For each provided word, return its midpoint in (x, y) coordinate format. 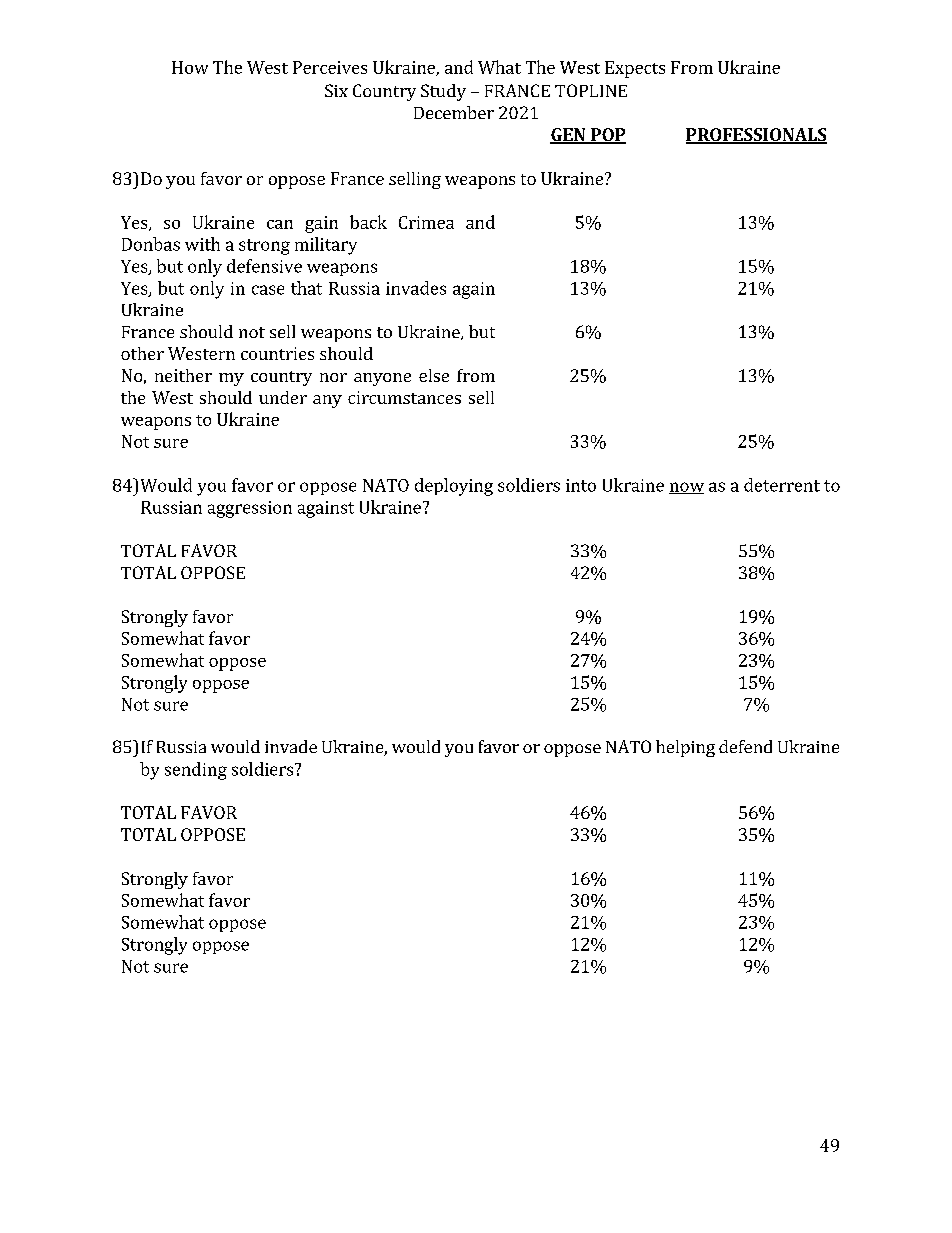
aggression (250, 509)
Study (443, 92)
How (190, 67)
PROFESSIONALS (756, 136)
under (283, 397)
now (686, 488)
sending (196, 771)
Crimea (426, 222)
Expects (635, 69)
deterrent (782, 485)
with (202, 244)
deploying (454, 487)
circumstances (404, 397)
